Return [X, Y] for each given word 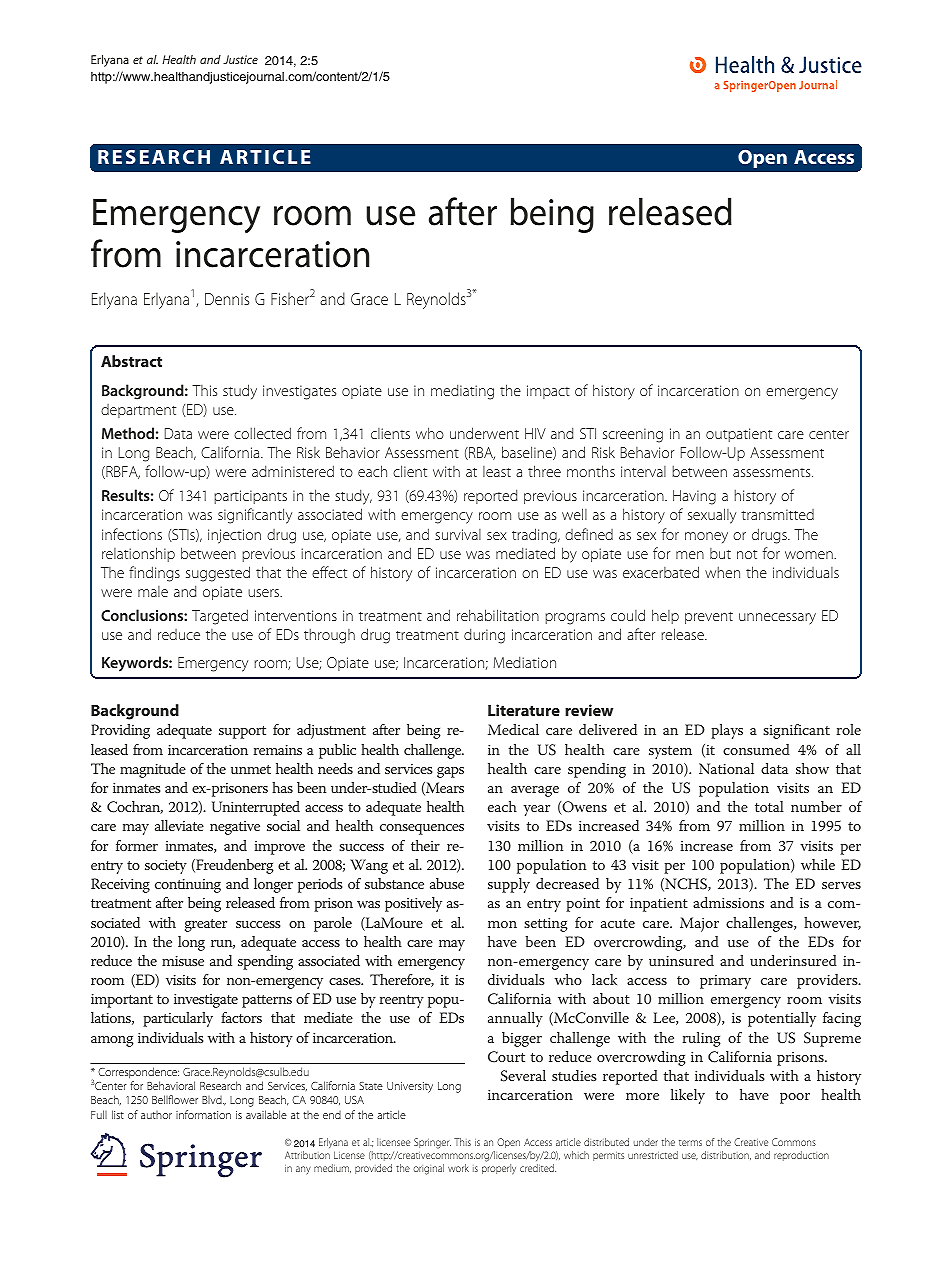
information [203, 1114]
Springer [432, 1143]
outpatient [739, 435]
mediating [462, 392]
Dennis [227, 299]
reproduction [801, 1156]
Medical [513, 729]
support [242, 732]
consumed [756, 749]
